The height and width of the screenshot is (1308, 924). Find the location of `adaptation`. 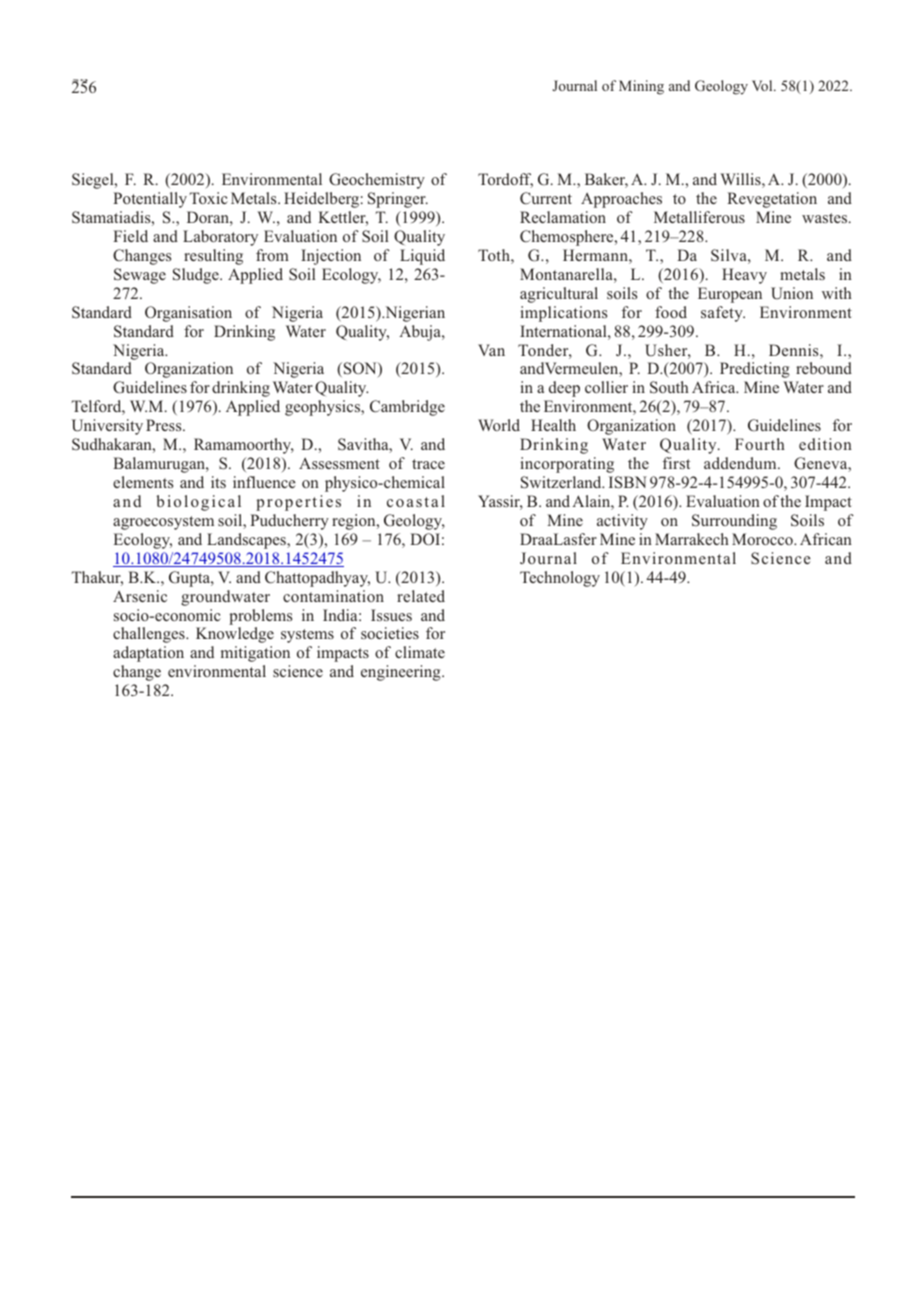

adaptation is located at coordinates (148, 654).
